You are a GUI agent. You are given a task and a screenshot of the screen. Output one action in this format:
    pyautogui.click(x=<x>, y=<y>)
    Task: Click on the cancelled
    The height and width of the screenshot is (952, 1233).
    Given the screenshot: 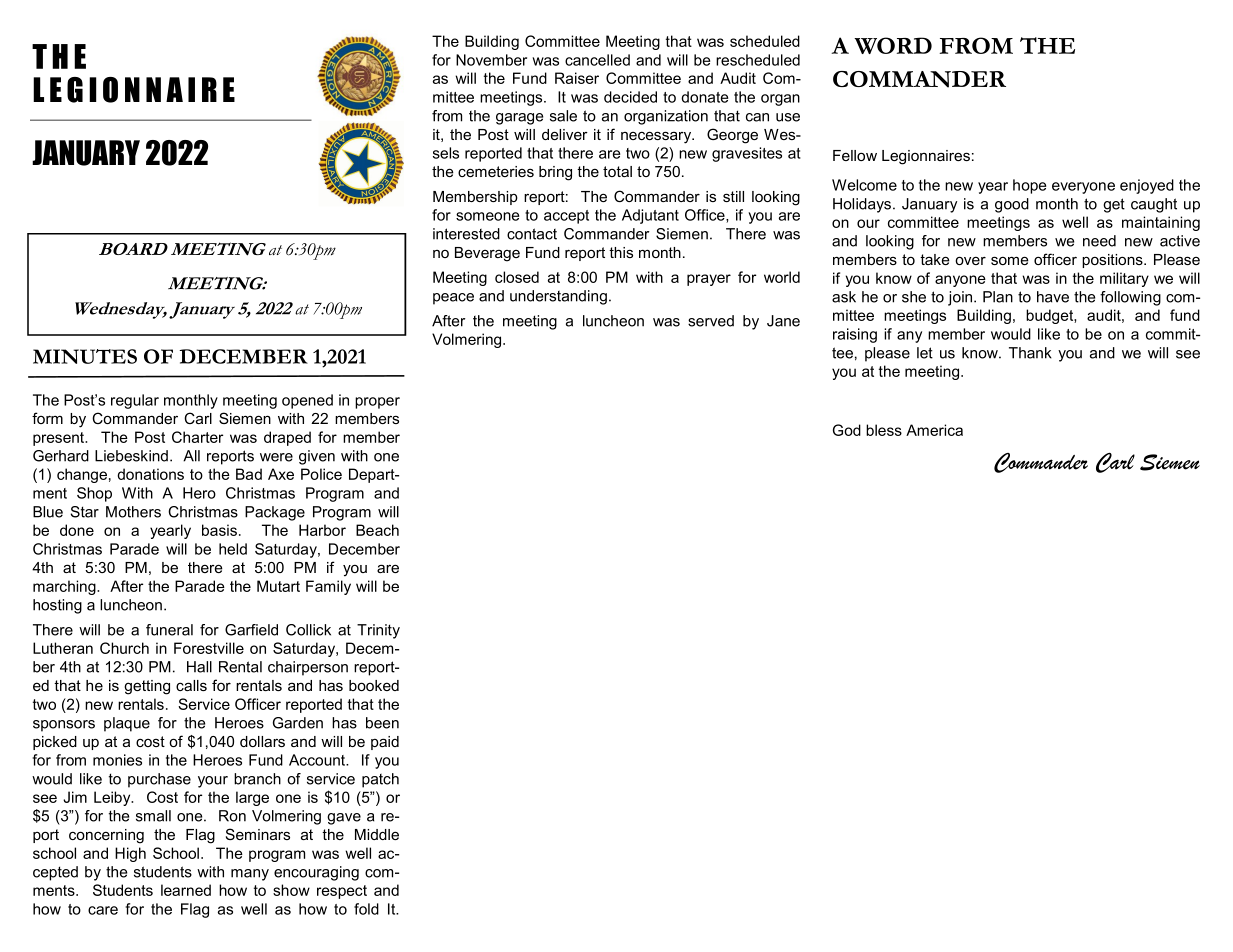 What is the action you would take?
    pyautogui.click(x=597, y=60)
